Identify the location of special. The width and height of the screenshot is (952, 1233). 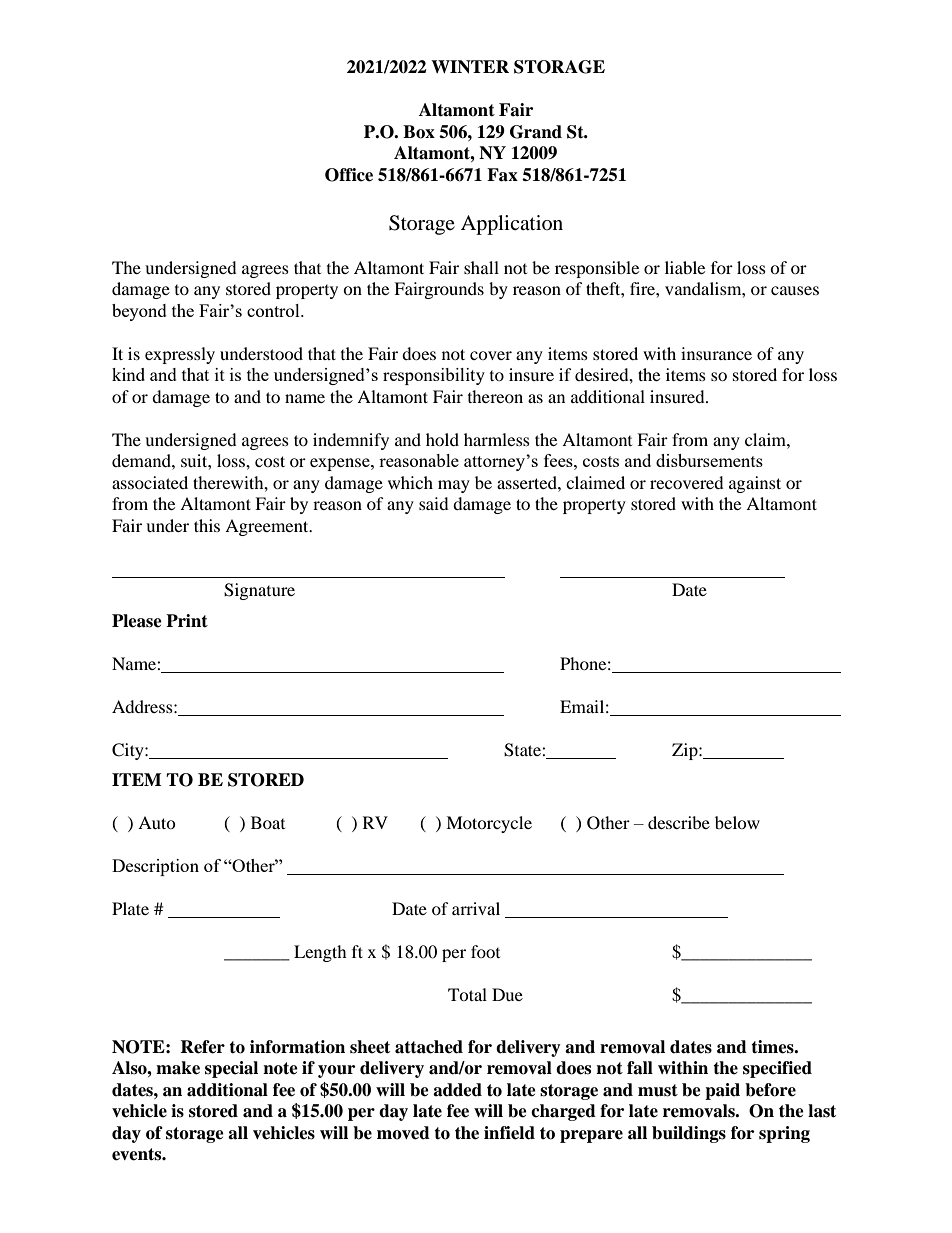
(231, 1069).
